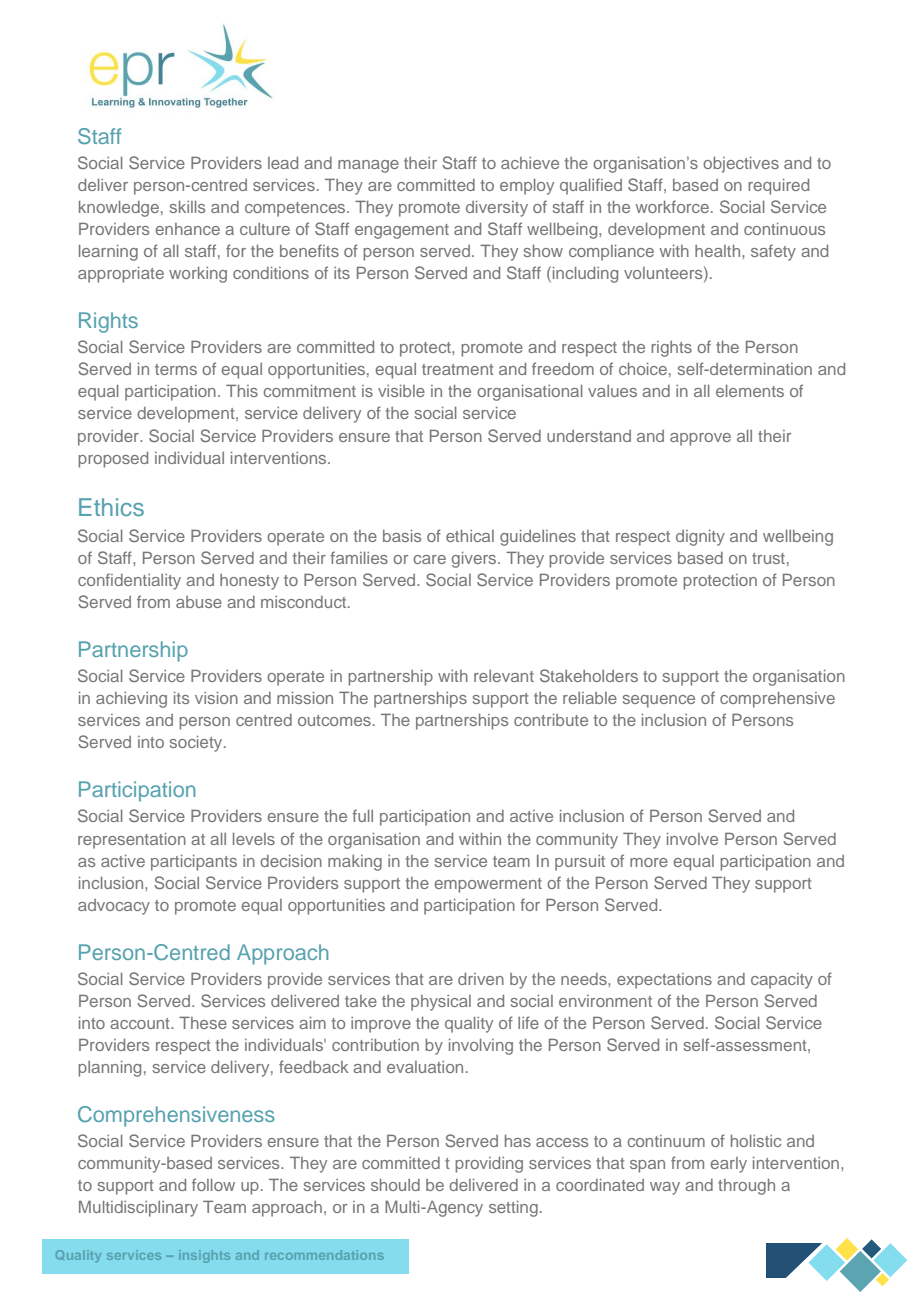 Image resolution: width=924 pixels, height=1309 pixels. Describe the element at coordinates (692, 839) in the screenshot. I see `involve` at that location.
